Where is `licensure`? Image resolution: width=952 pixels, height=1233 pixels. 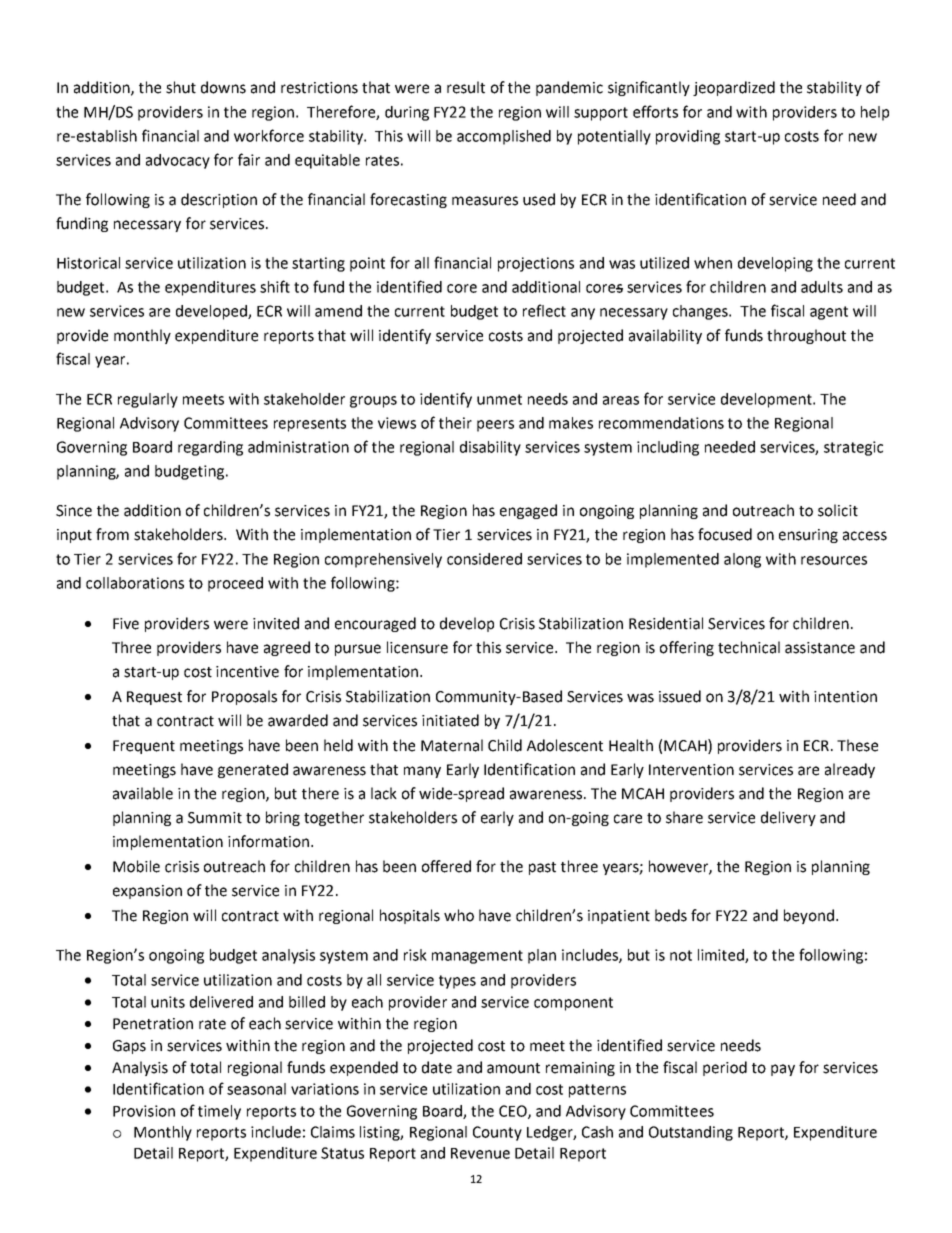
licensure is located at coordinates (417, 647).
